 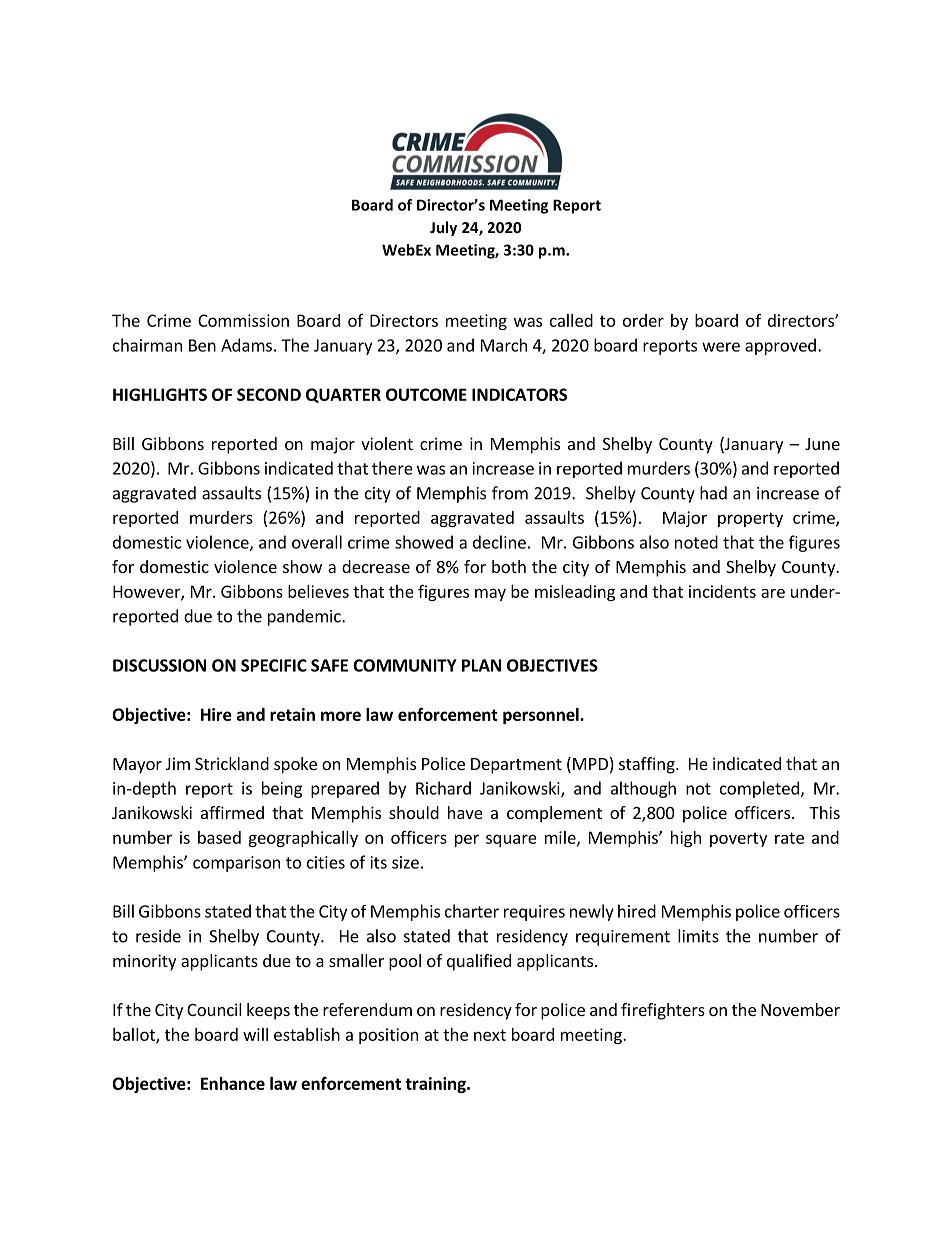 I want to click on July, so click(x=443, y=228).
